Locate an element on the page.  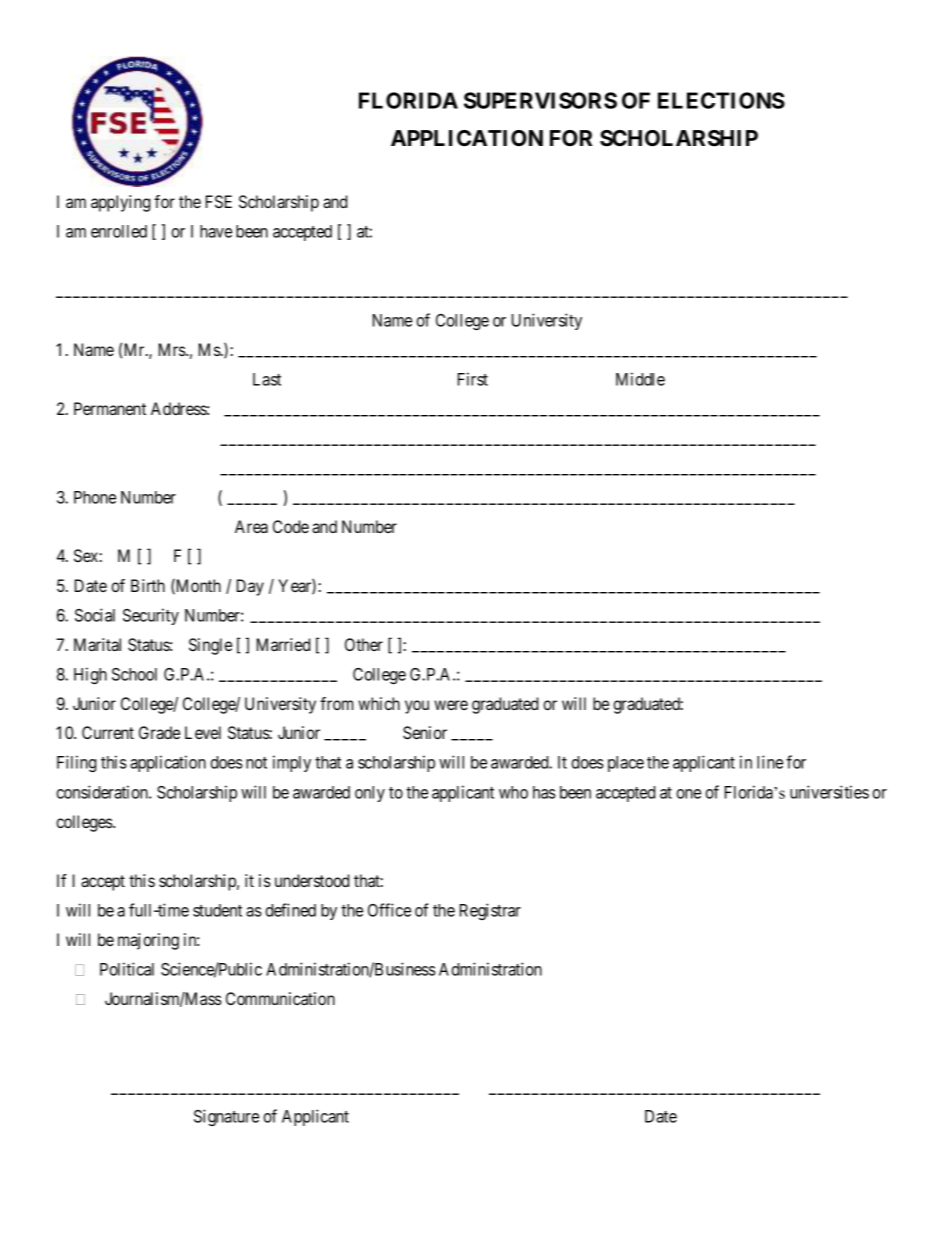
First is located at coordinates (473, 379).
